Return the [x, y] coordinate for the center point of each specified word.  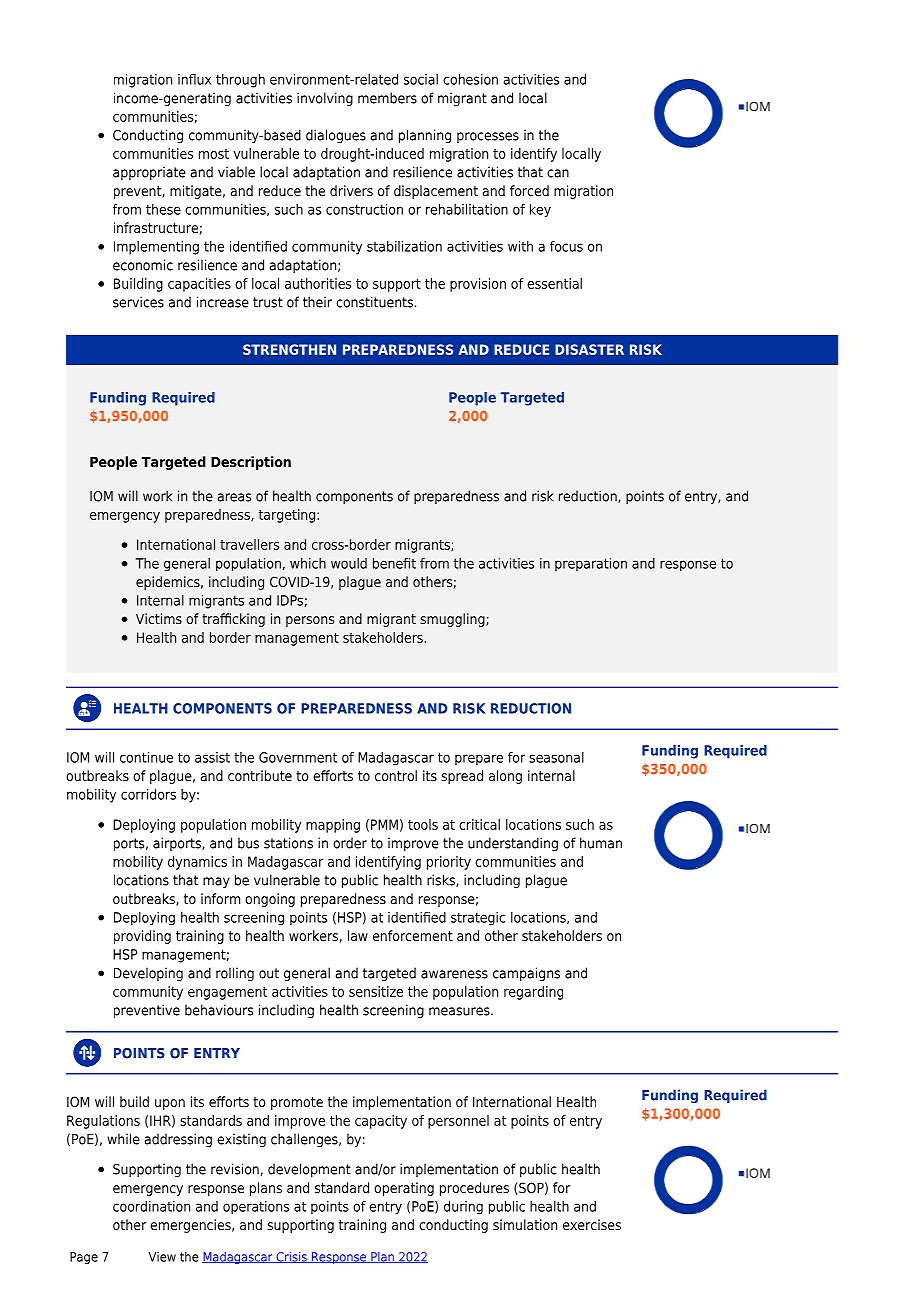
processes [488, 137]
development [309, 1170]
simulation [525, 1224]
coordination [151, 1206]
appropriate [149, 173]
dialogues [336, 136]
